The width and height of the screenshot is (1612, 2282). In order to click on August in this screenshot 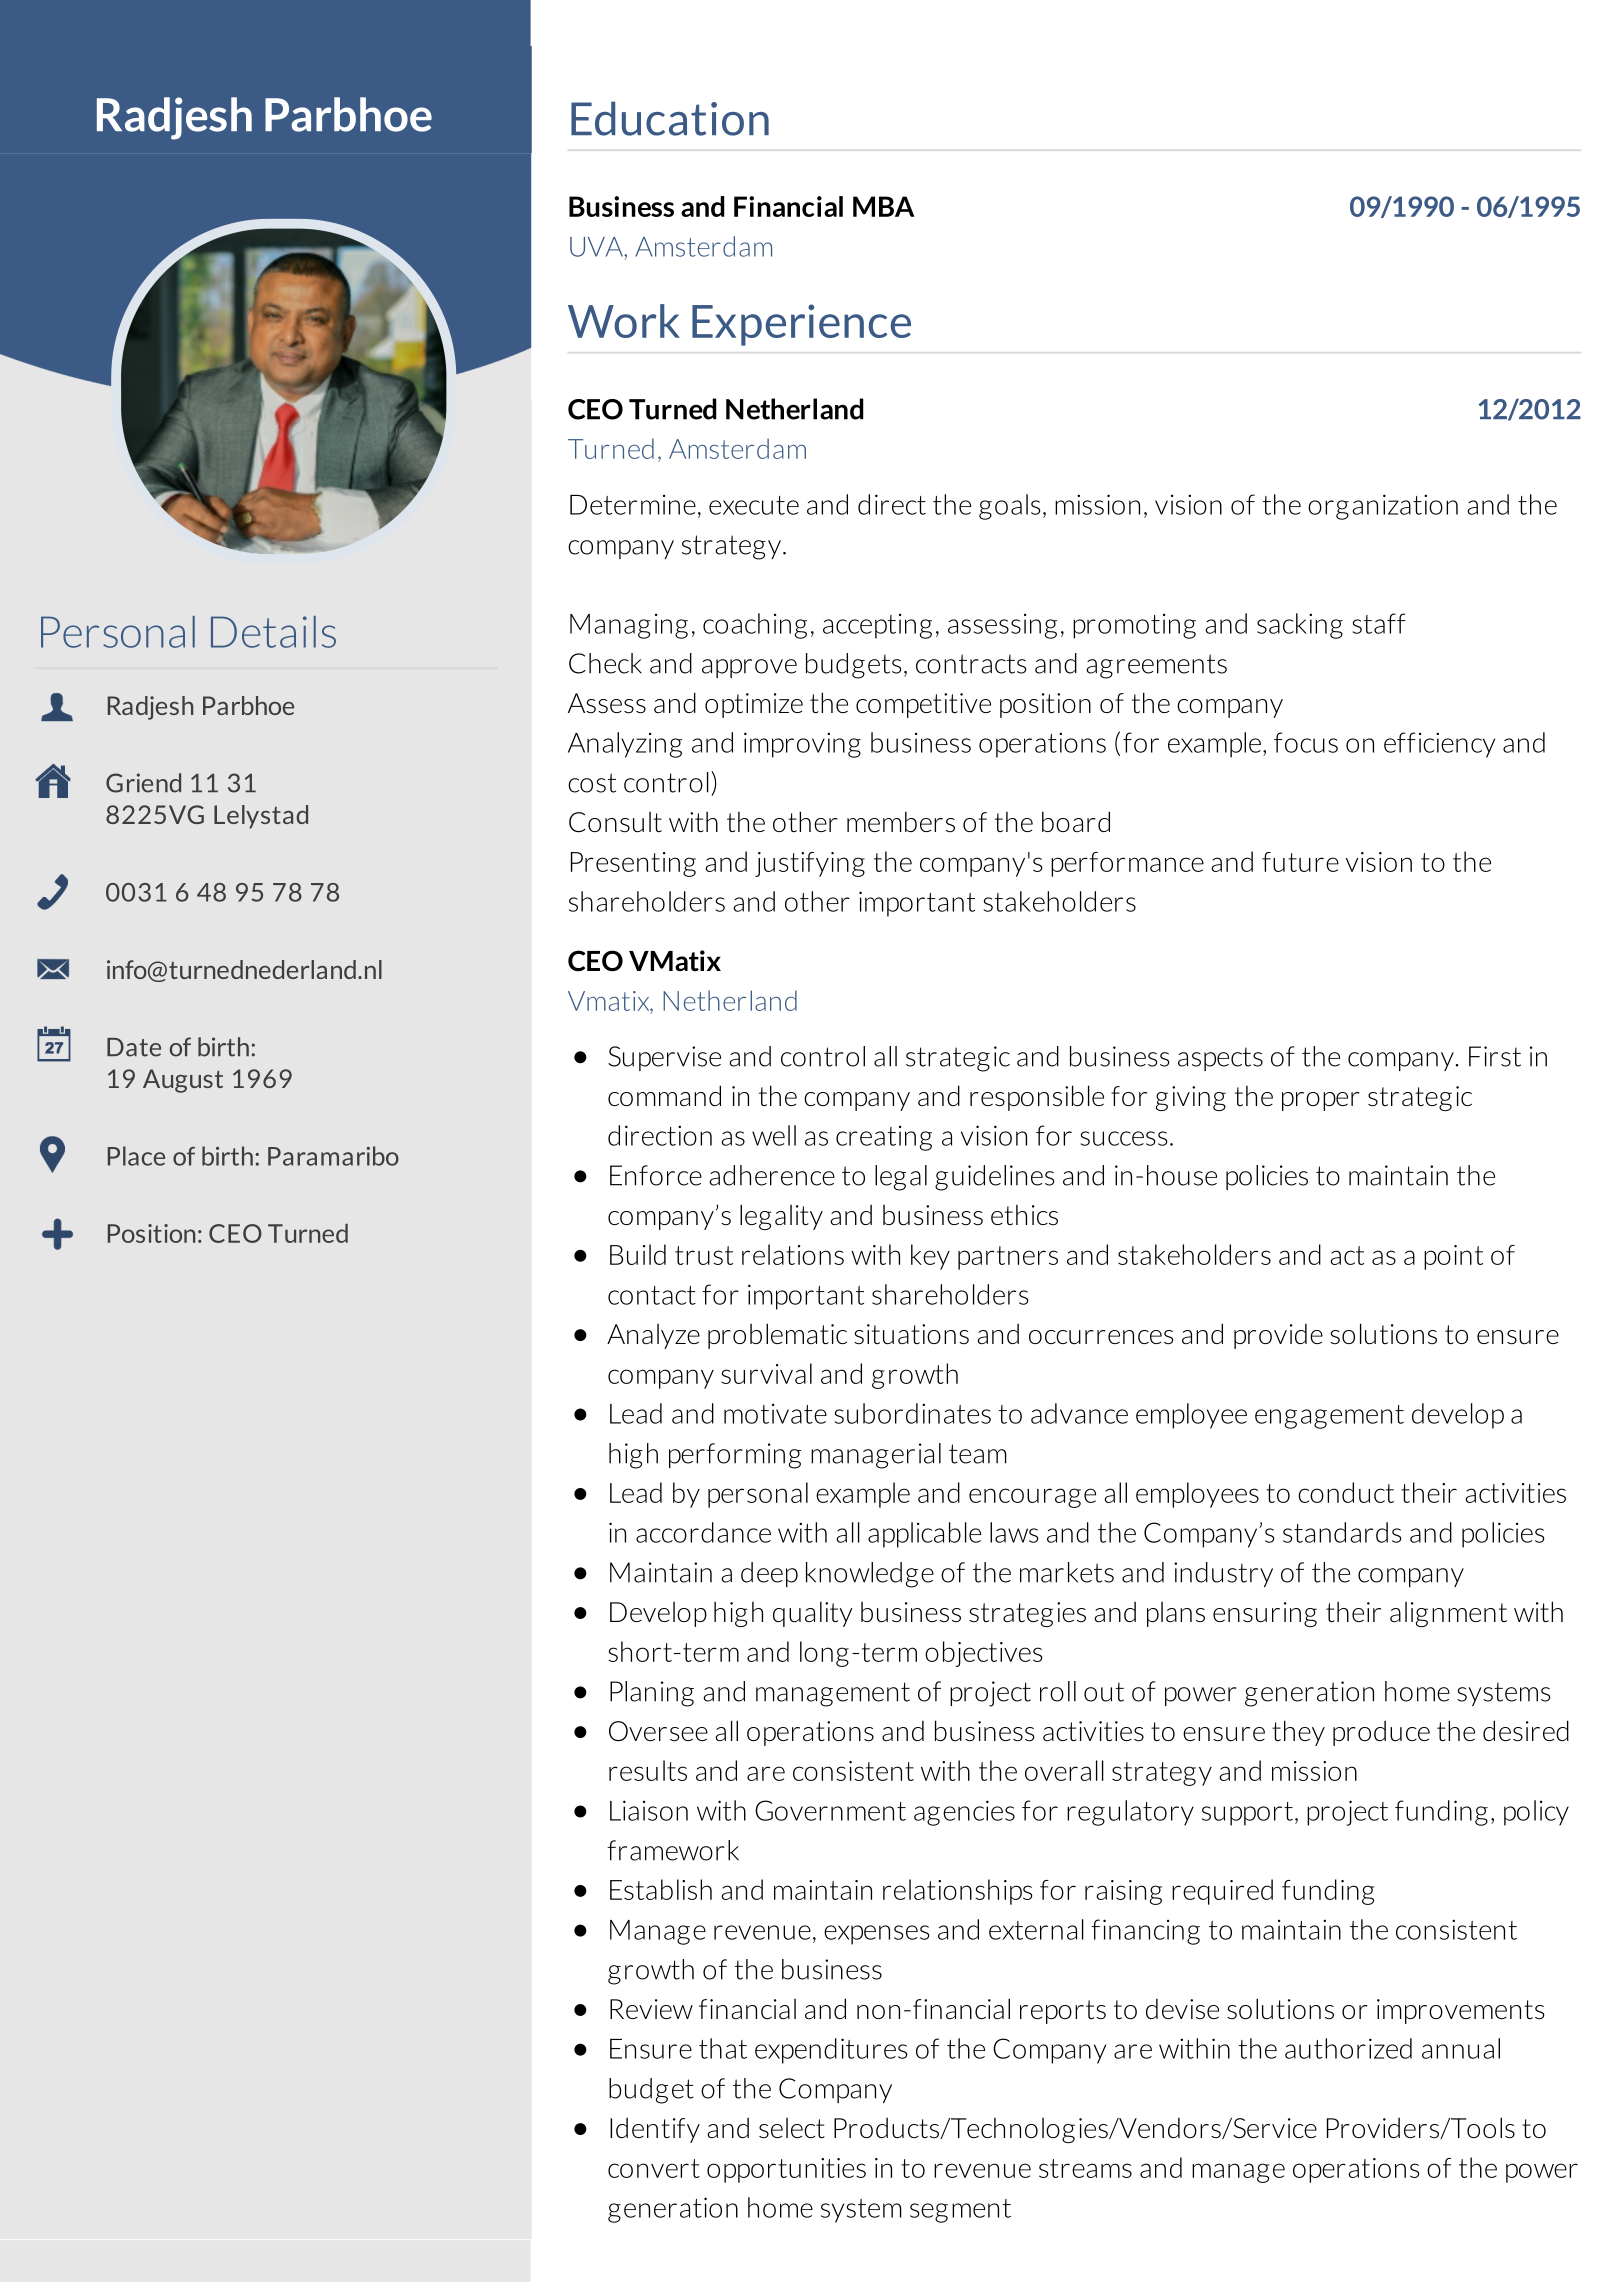, I will do `click(183, 1081)`.
